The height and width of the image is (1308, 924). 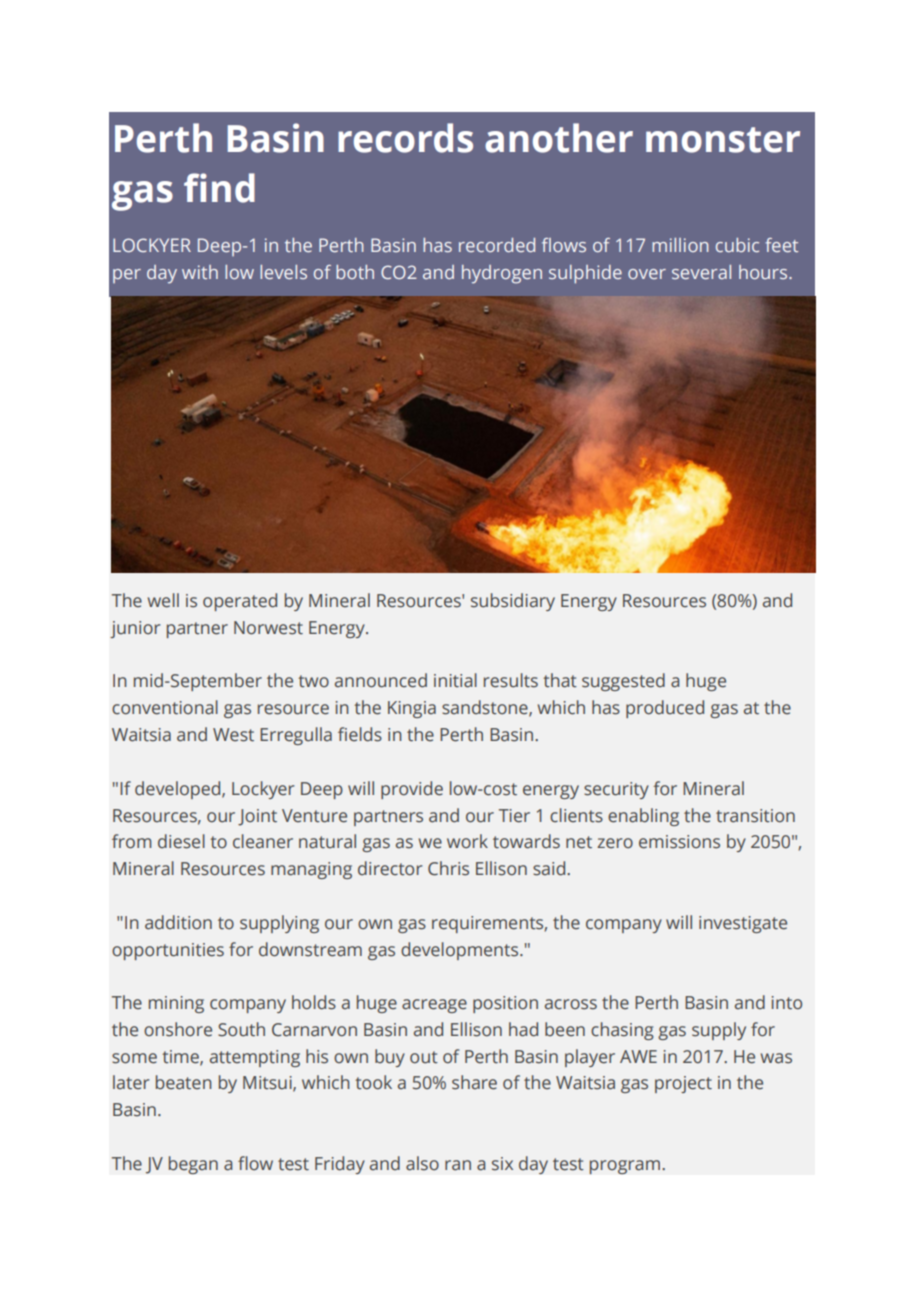 What do you see at coordinates (178, 922) in the image?
I see `addition` at bounding box center [178, 922].
